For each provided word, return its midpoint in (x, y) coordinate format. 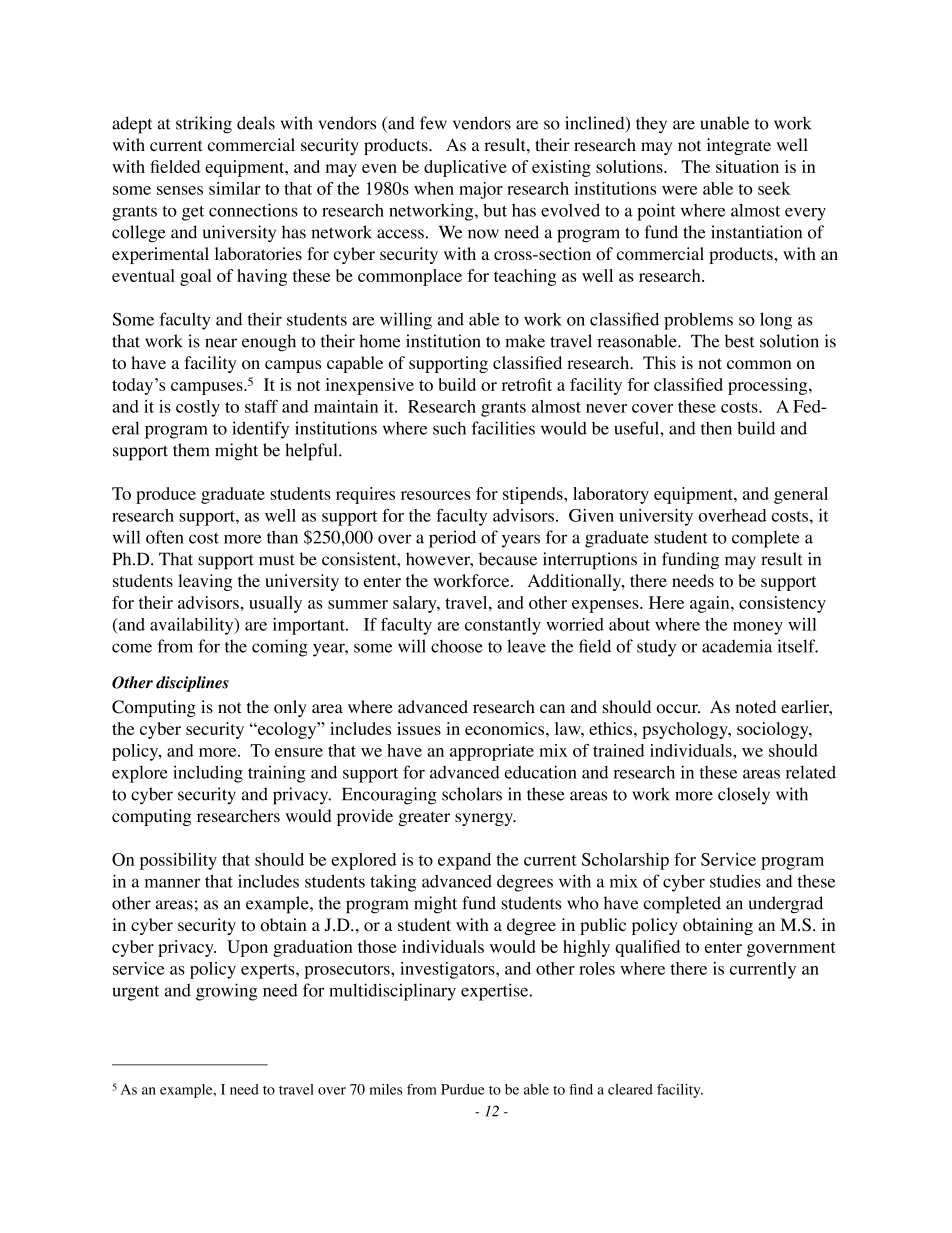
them (191, 450)
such (449, 428)
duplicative (465, 168)
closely (744, 796)
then (716, 428)
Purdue (463, 1089)
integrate (739, 146)
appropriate (492, 752)
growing (227, 992)
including (208, 774)
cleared (630, 1089)
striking (204, 125)
